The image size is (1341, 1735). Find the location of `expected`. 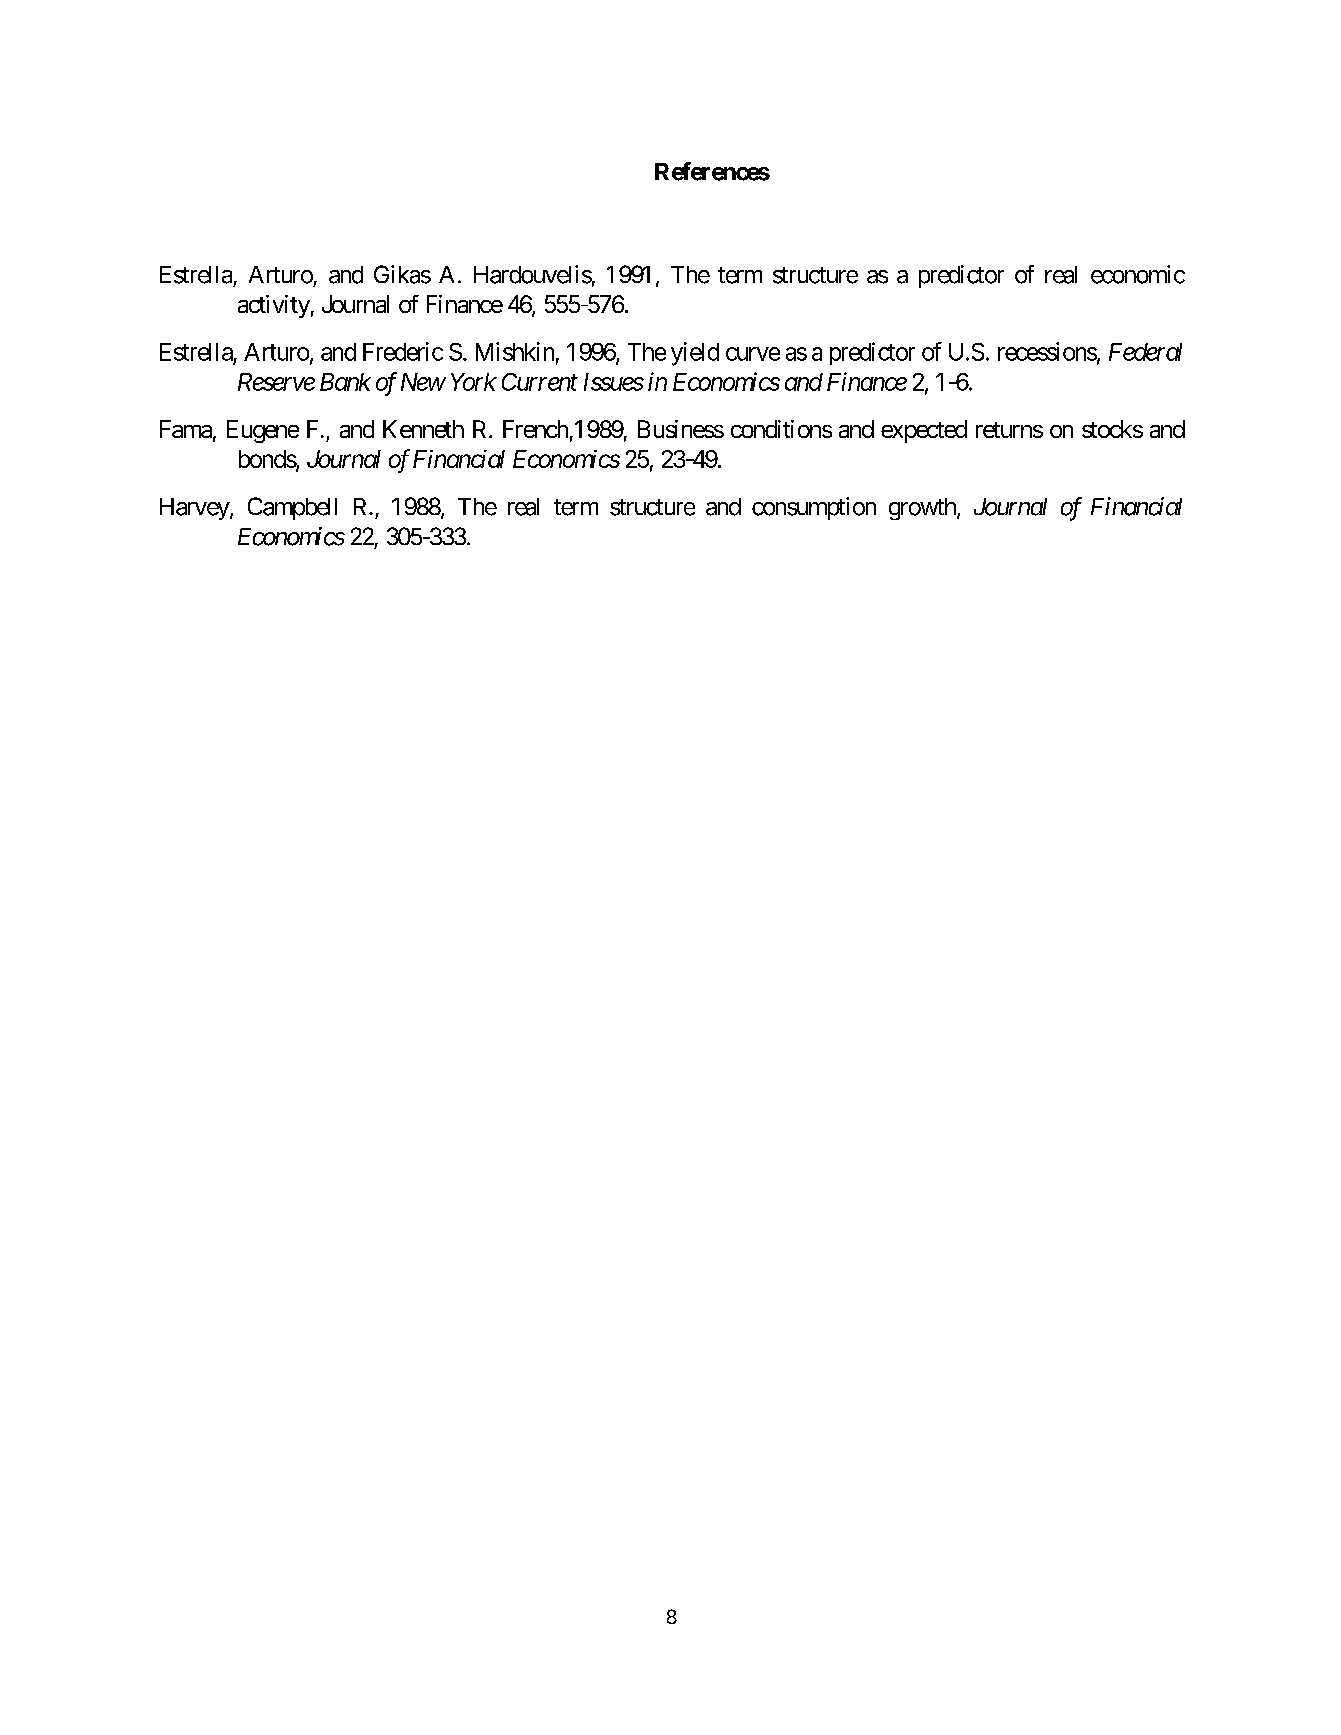

expected is located at coordinates (924, 431).
